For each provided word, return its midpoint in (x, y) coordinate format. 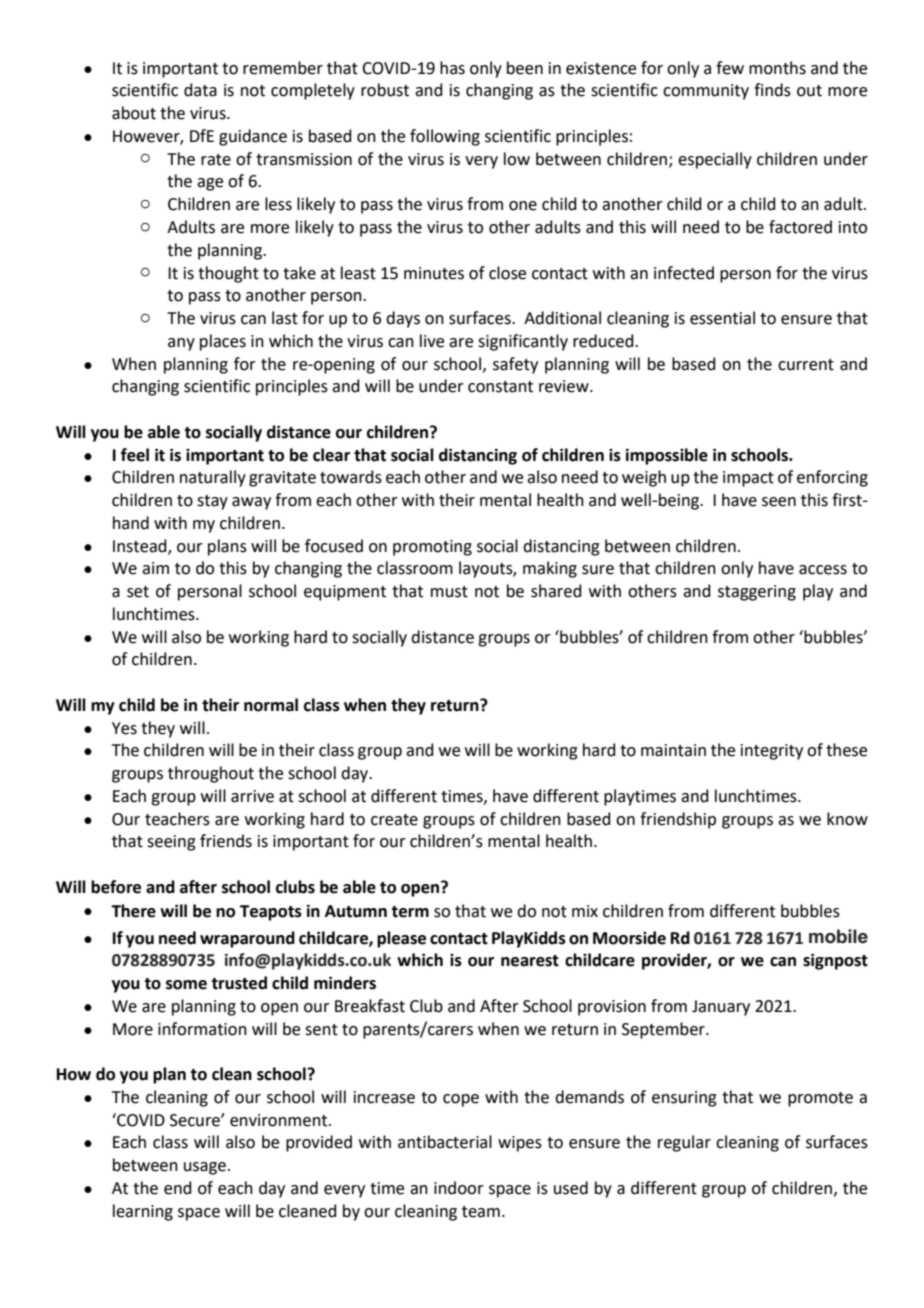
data (200, 90)
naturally (213, 478)
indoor (459, 1188)
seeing (171, 843)
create (394, 820)
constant (500, 387)
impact (748, 479)
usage (205, 1168)
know (847, 819)
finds (772, 90)
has (452, 68)
